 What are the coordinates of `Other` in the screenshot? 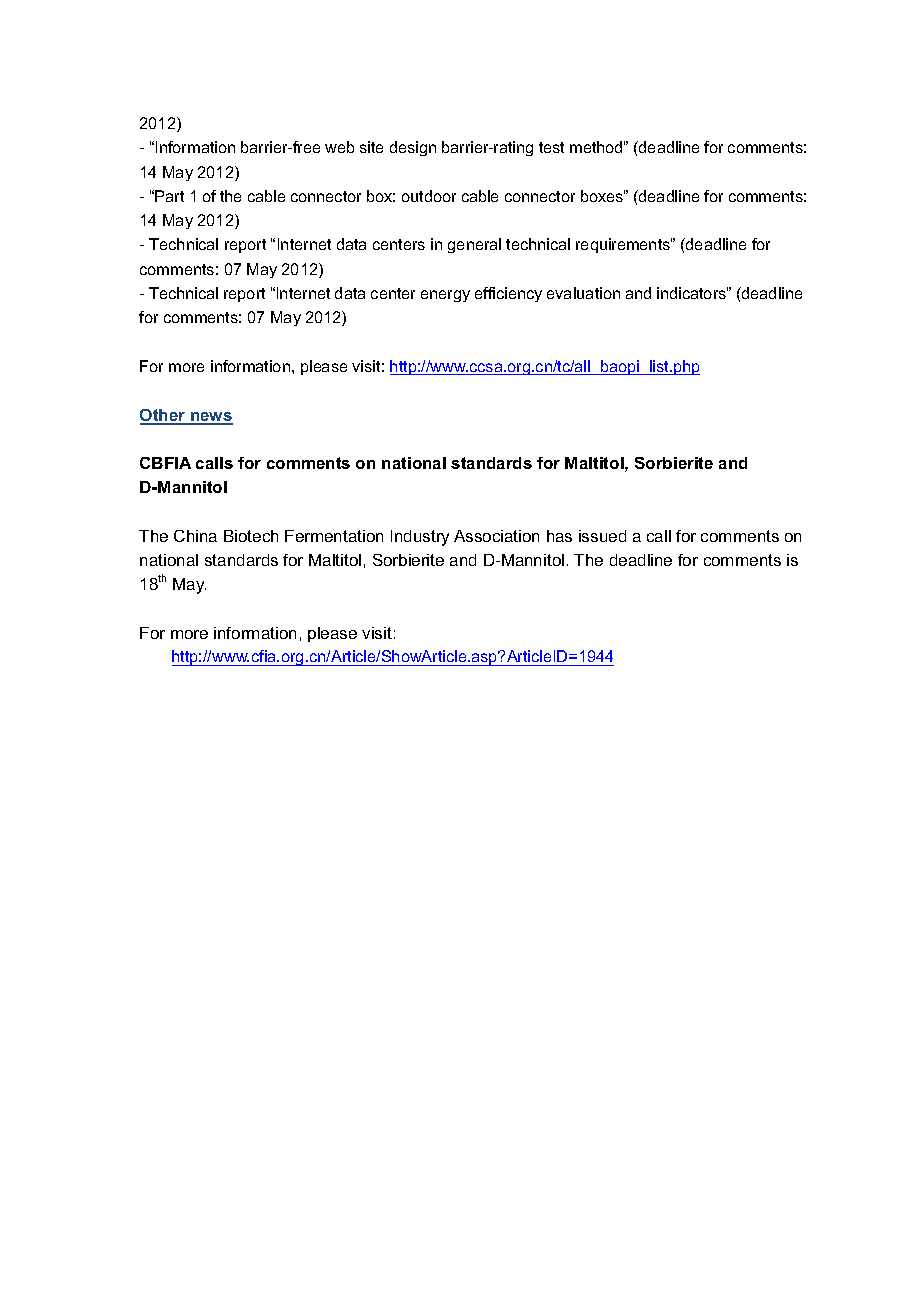 It's located at (164, 416).
